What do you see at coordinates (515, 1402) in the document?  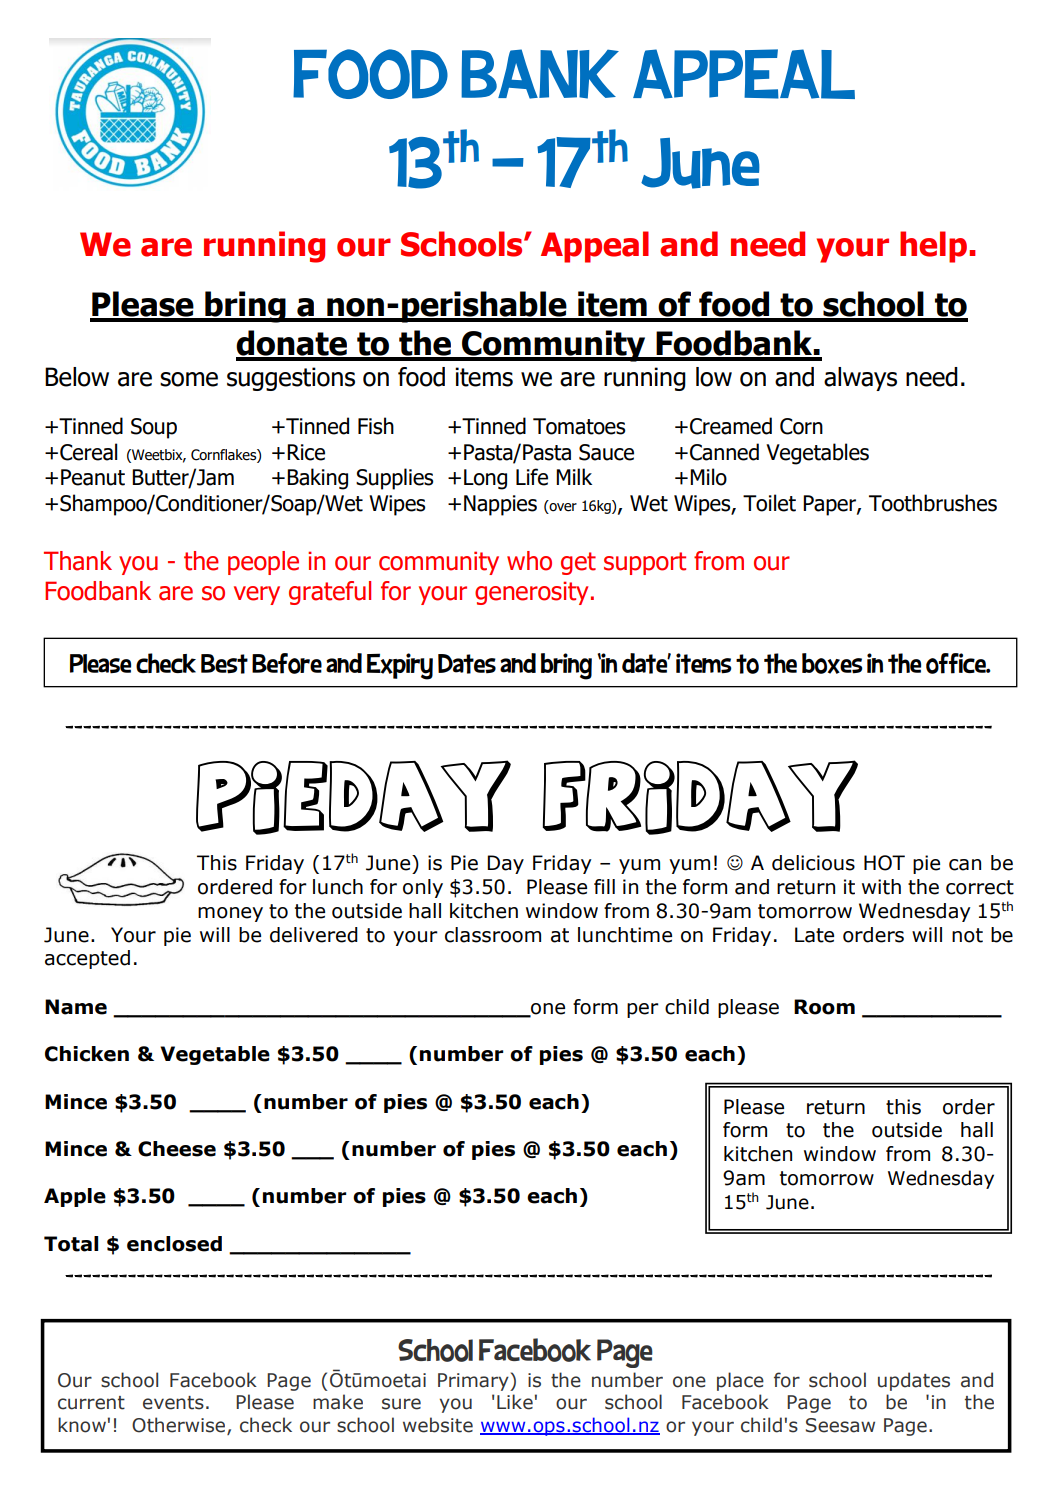 I see `Like` at bounding box center [515, 1402].
